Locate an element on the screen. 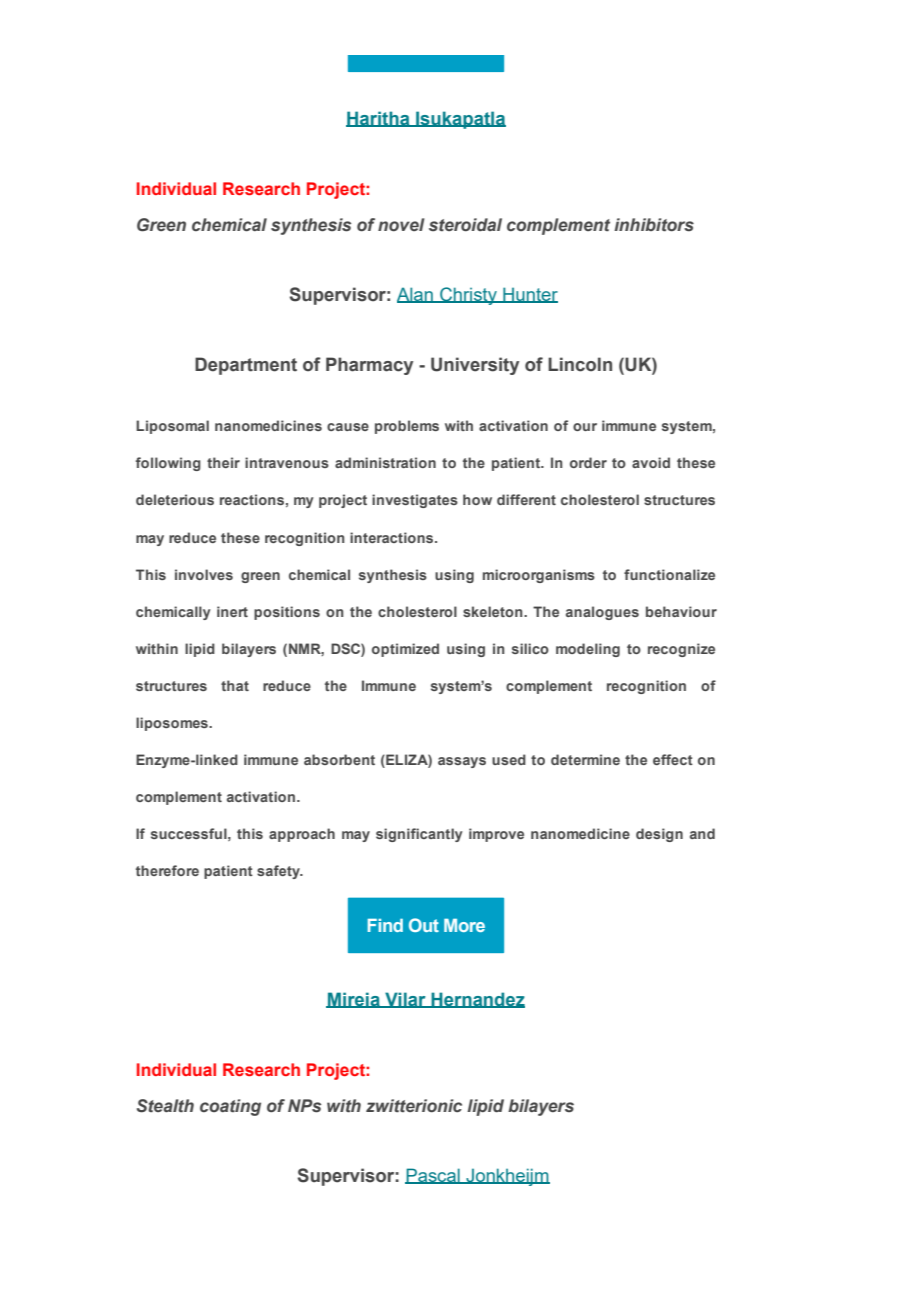 This screenshot has width=924, height=1308. investigates is located at coordinates (415, 501).
